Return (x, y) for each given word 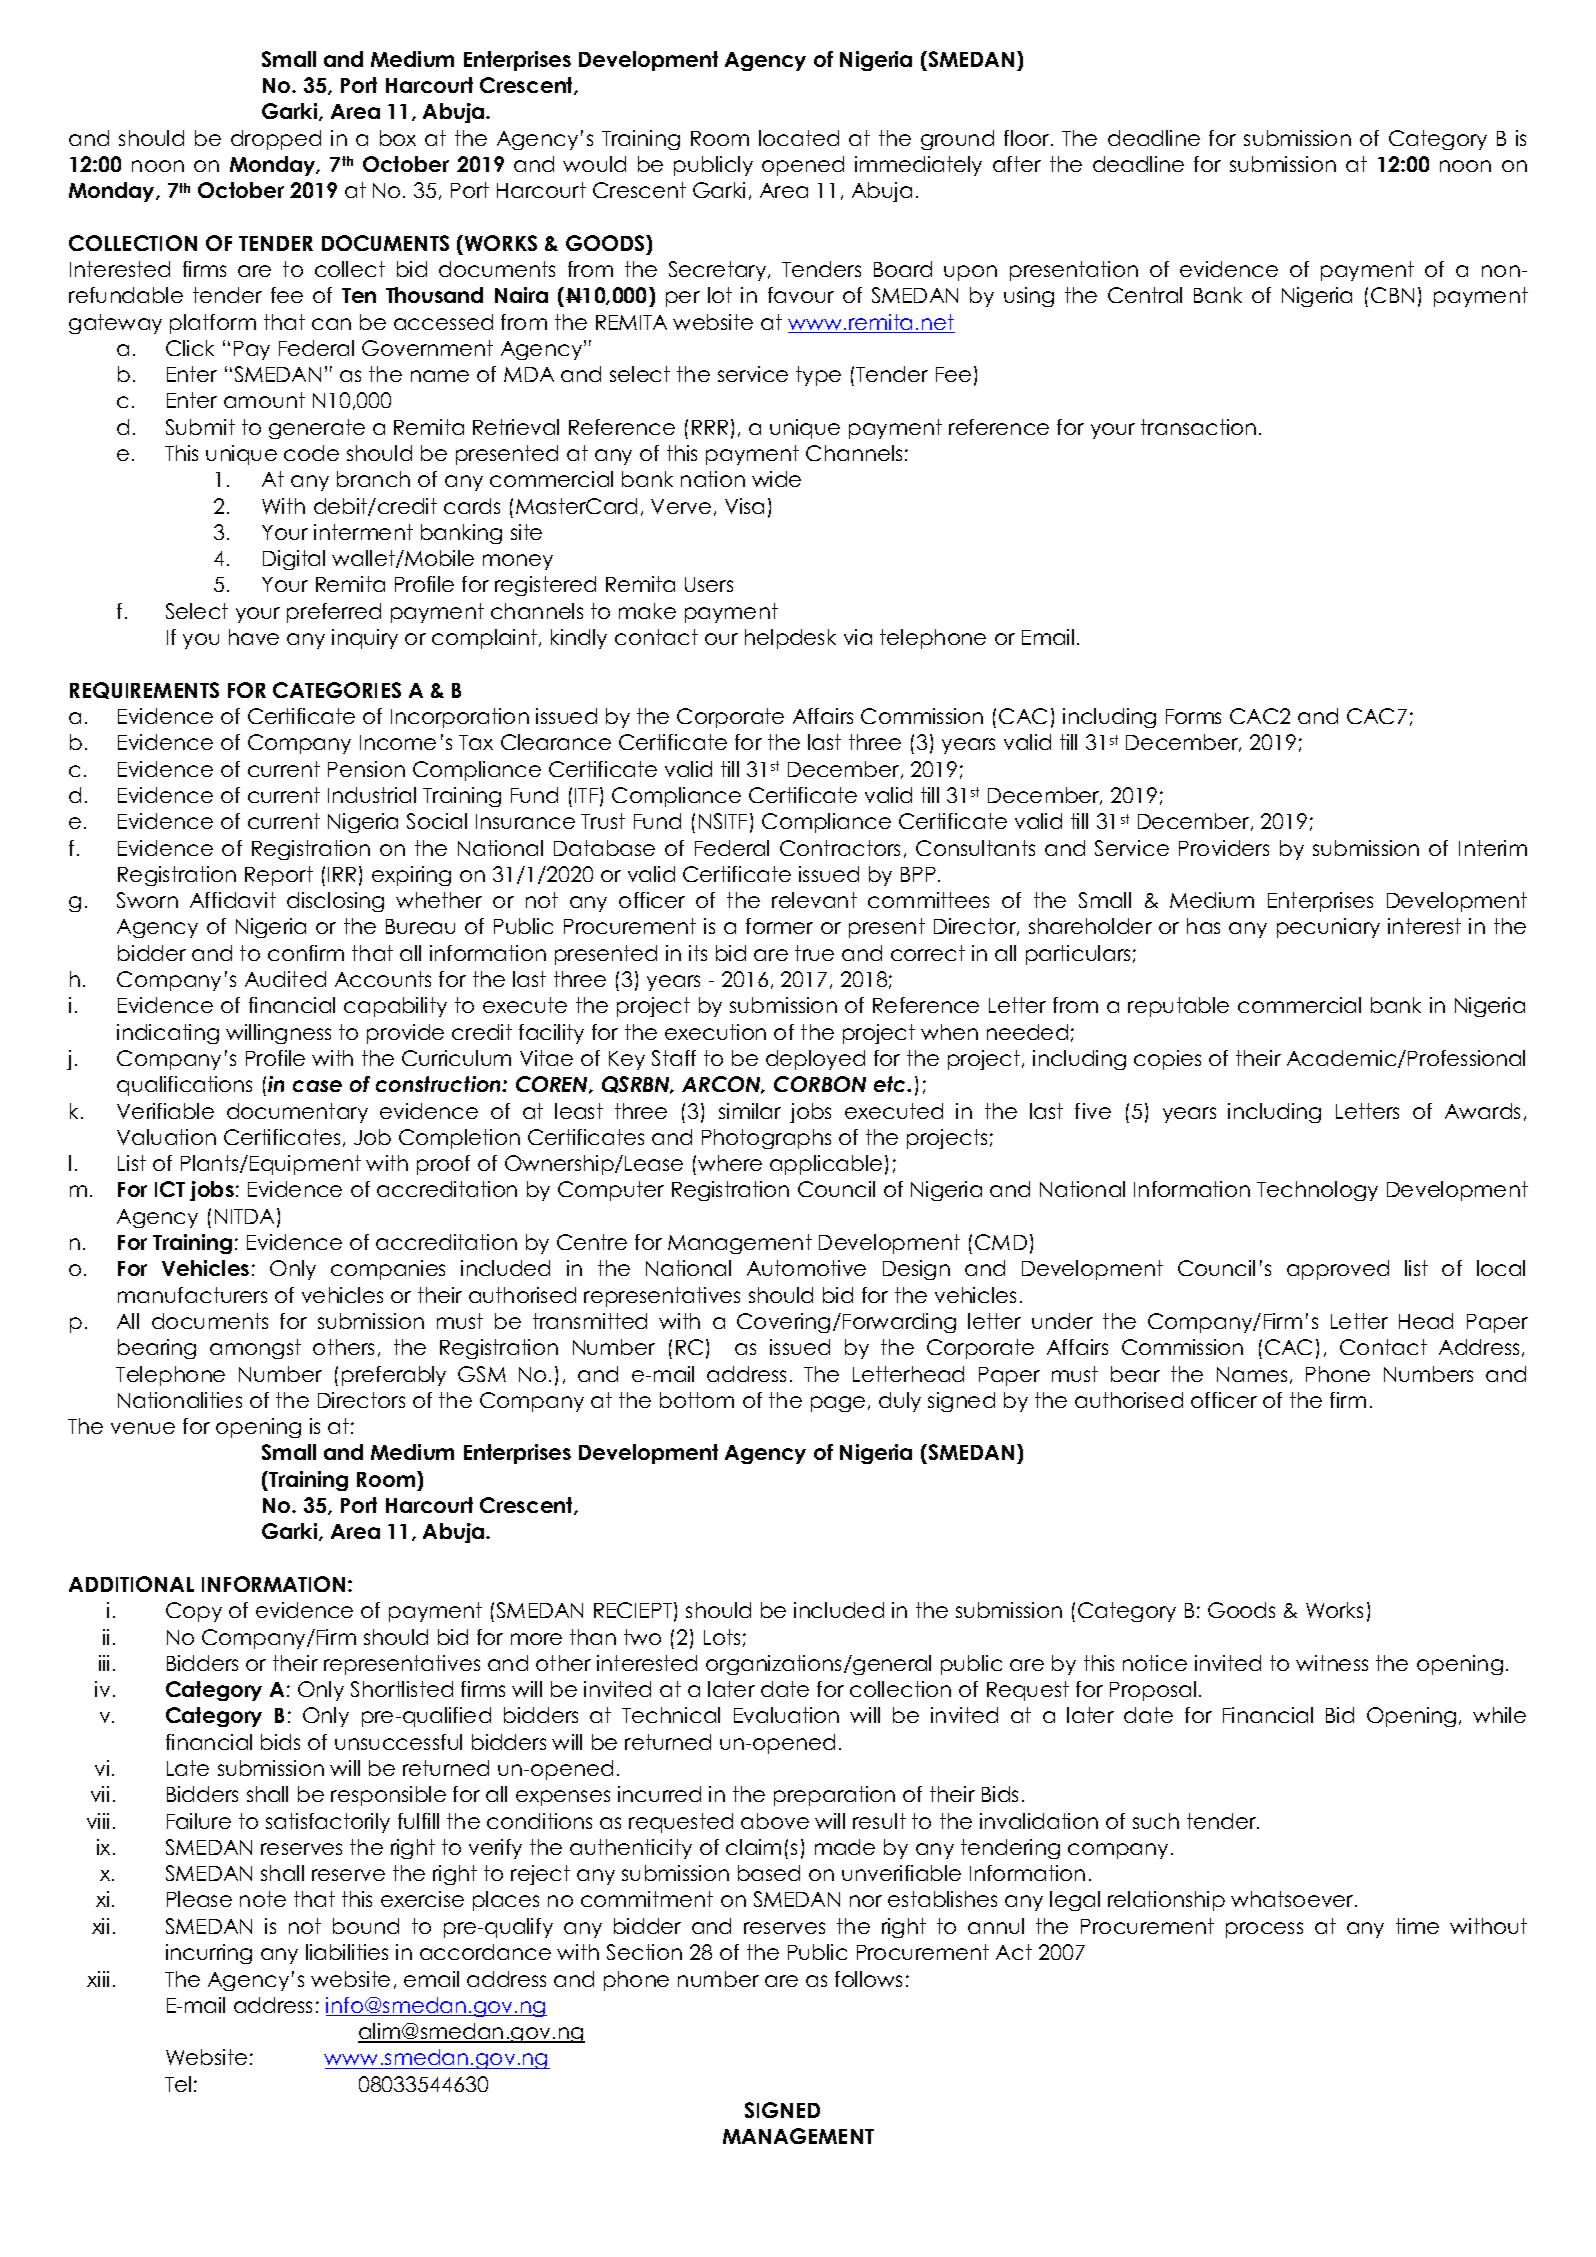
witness (1332, 1663)
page (838, 1404)
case (317, 1086)
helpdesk (790, 639)
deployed (815, 1060)
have (254, 637)
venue (143, 1428)
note (263, 1899)
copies (1167, 1060)
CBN (1392, 295)
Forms (1193, 716)
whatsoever (1293, 1899)
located (799, 138)
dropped (276, 140)
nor (866, 1901)
